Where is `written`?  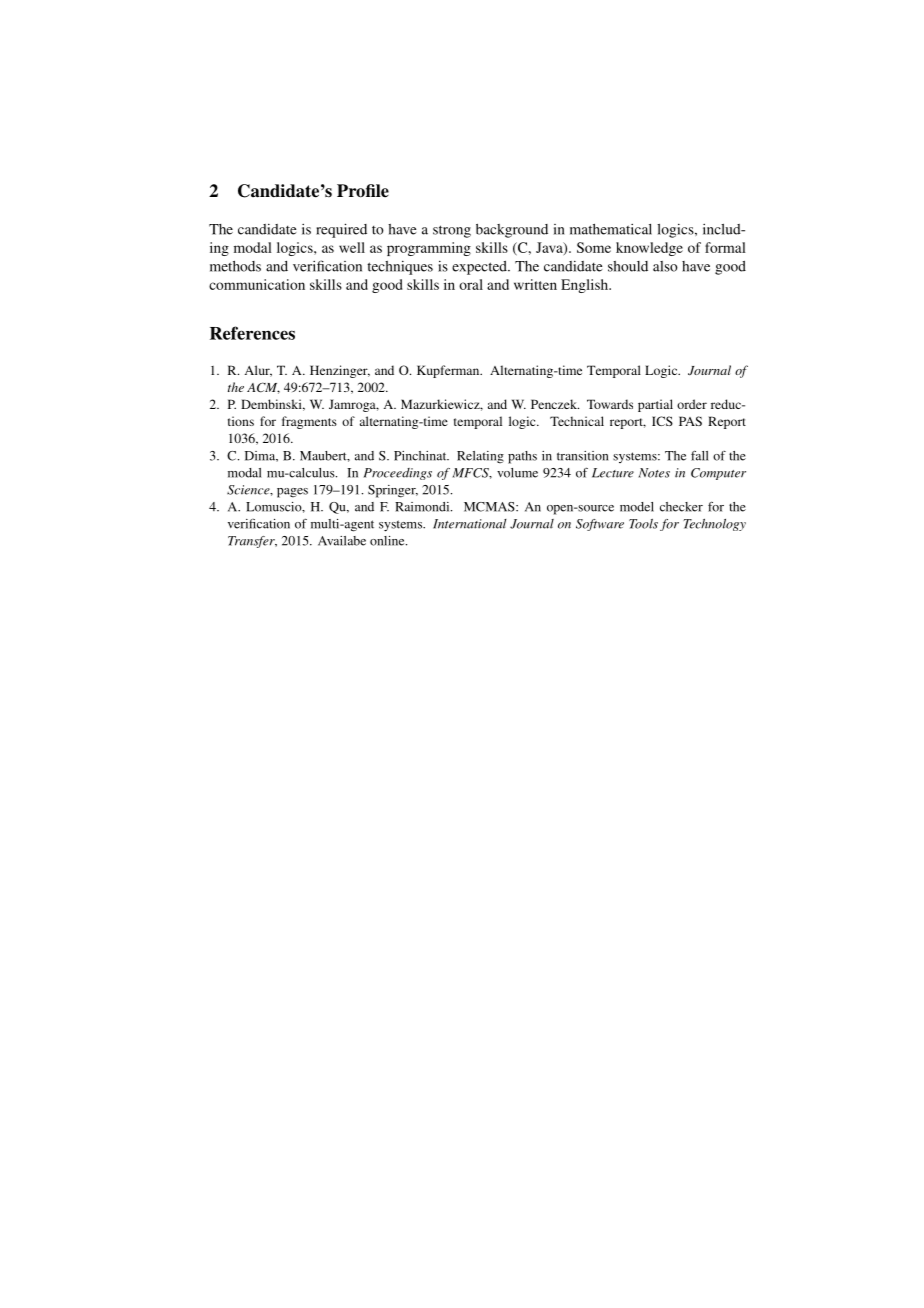 written is located at coordinates (535, 284).
